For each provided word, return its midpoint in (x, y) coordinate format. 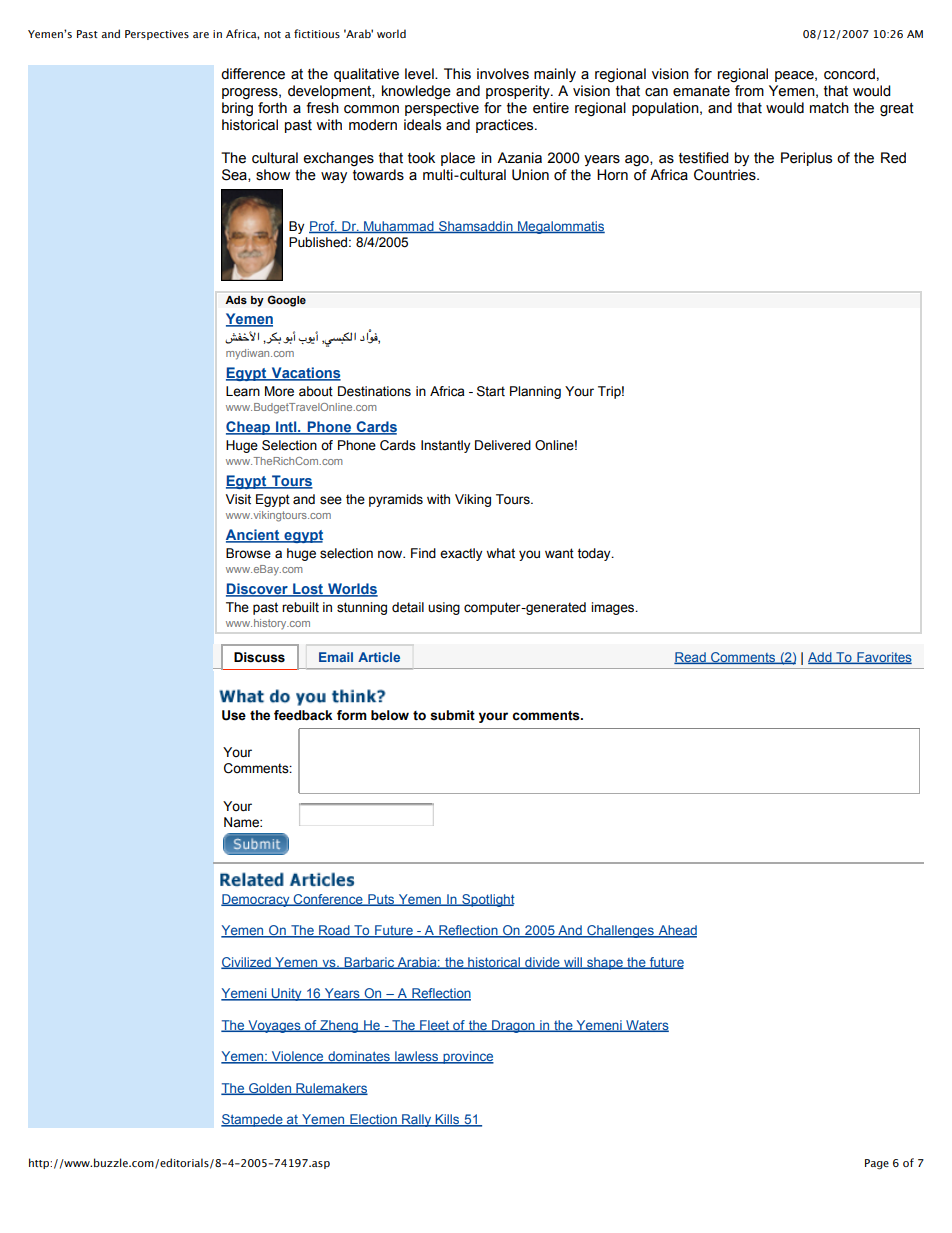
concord (849, 74)
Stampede (253, 1120)
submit (452, 715)
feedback (303, 715)
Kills (447, 1120)
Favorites (883, 658)
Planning (535, 392)
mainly (555, 75)
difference (253, 74)
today (595, 554)
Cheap (249, 428)
